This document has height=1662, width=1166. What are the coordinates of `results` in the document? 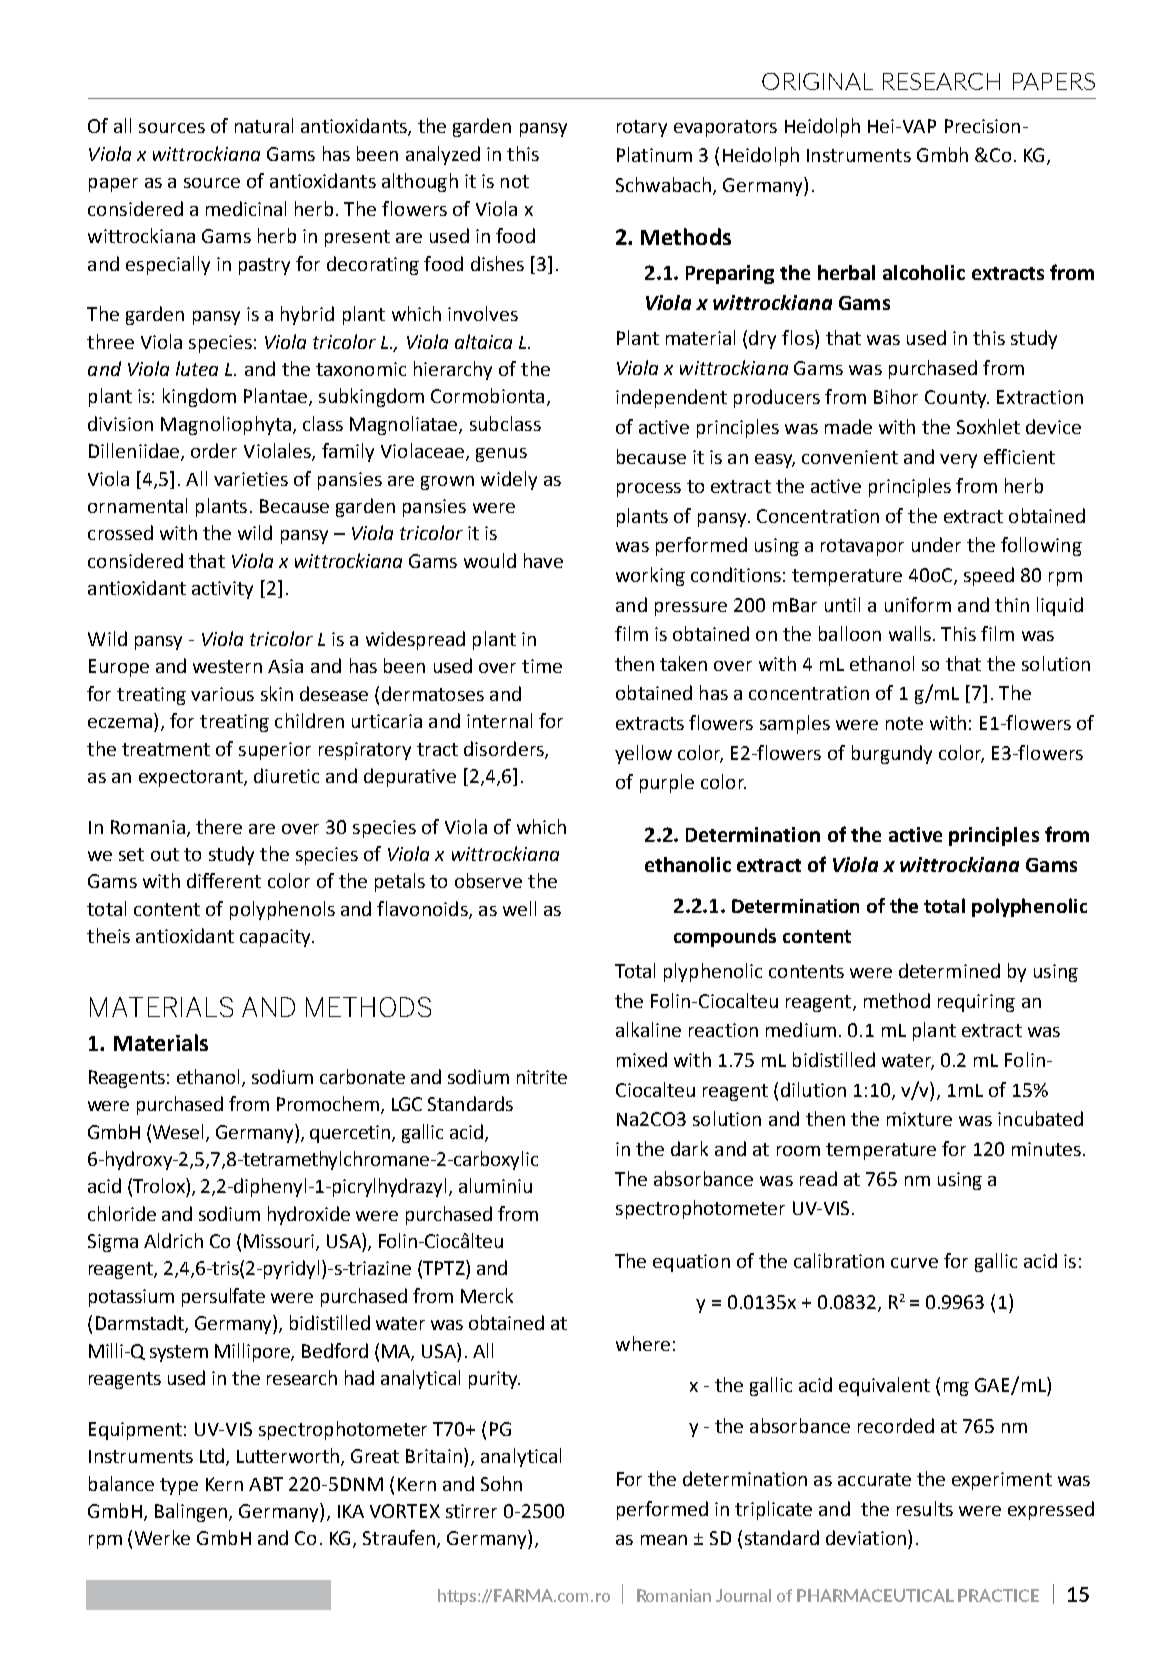 It's located at (925, 1508).
